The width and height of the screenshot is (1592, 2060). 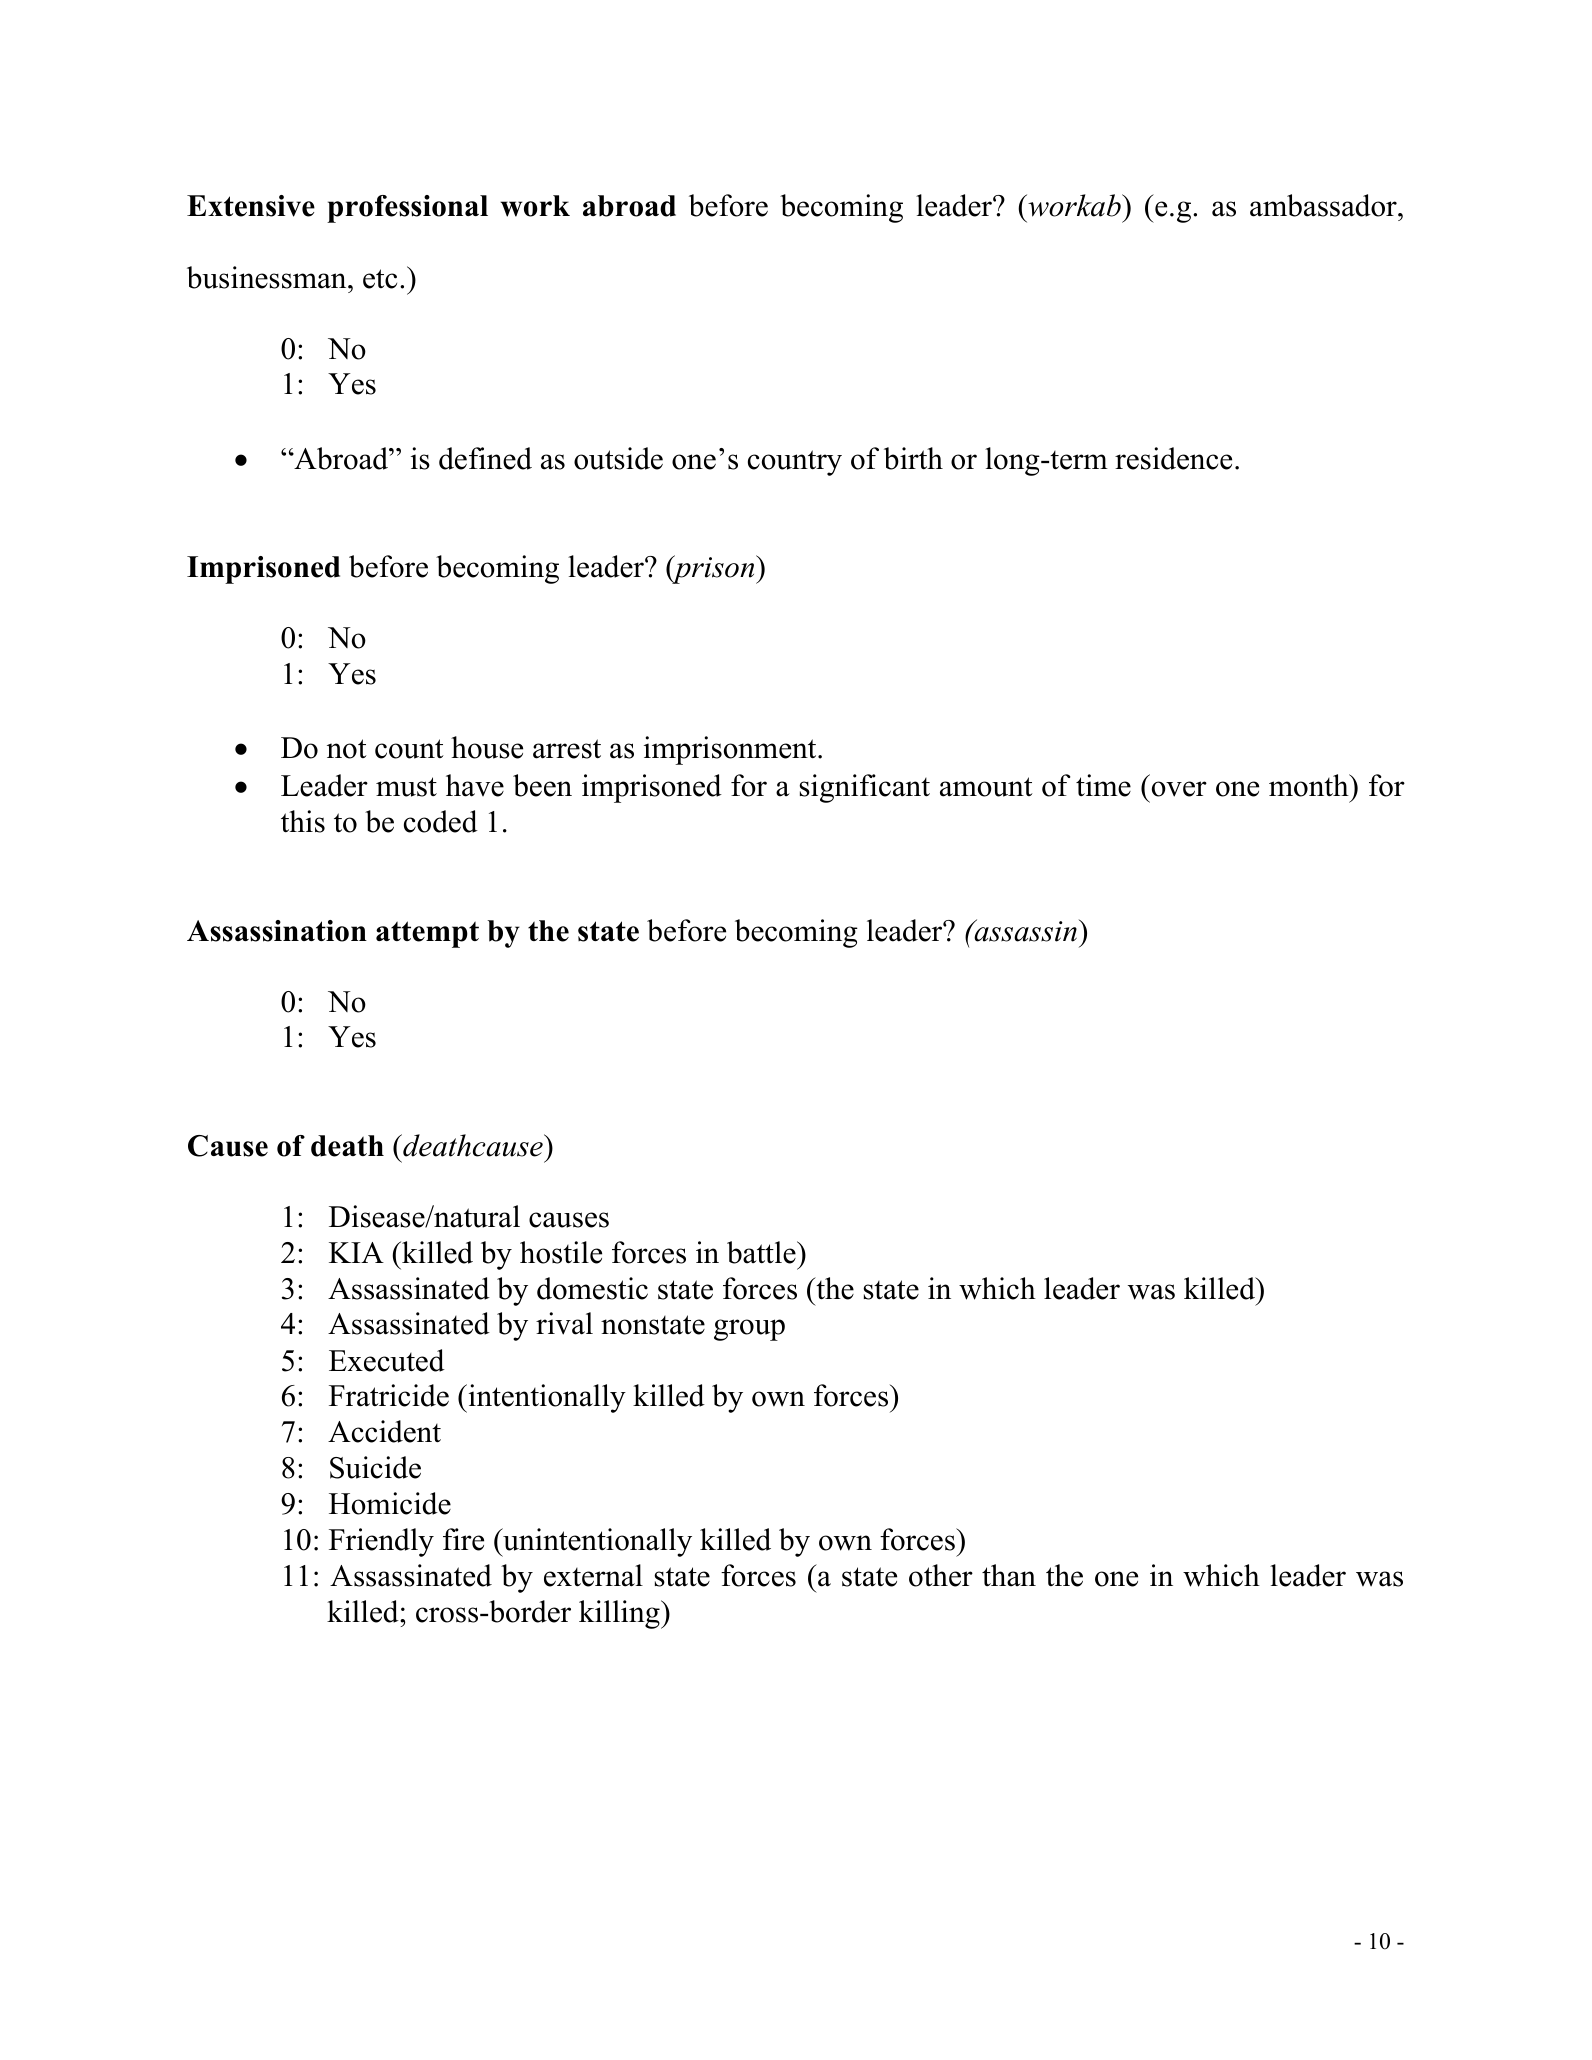 I want to click on defined, so click(x=485, y=458).
